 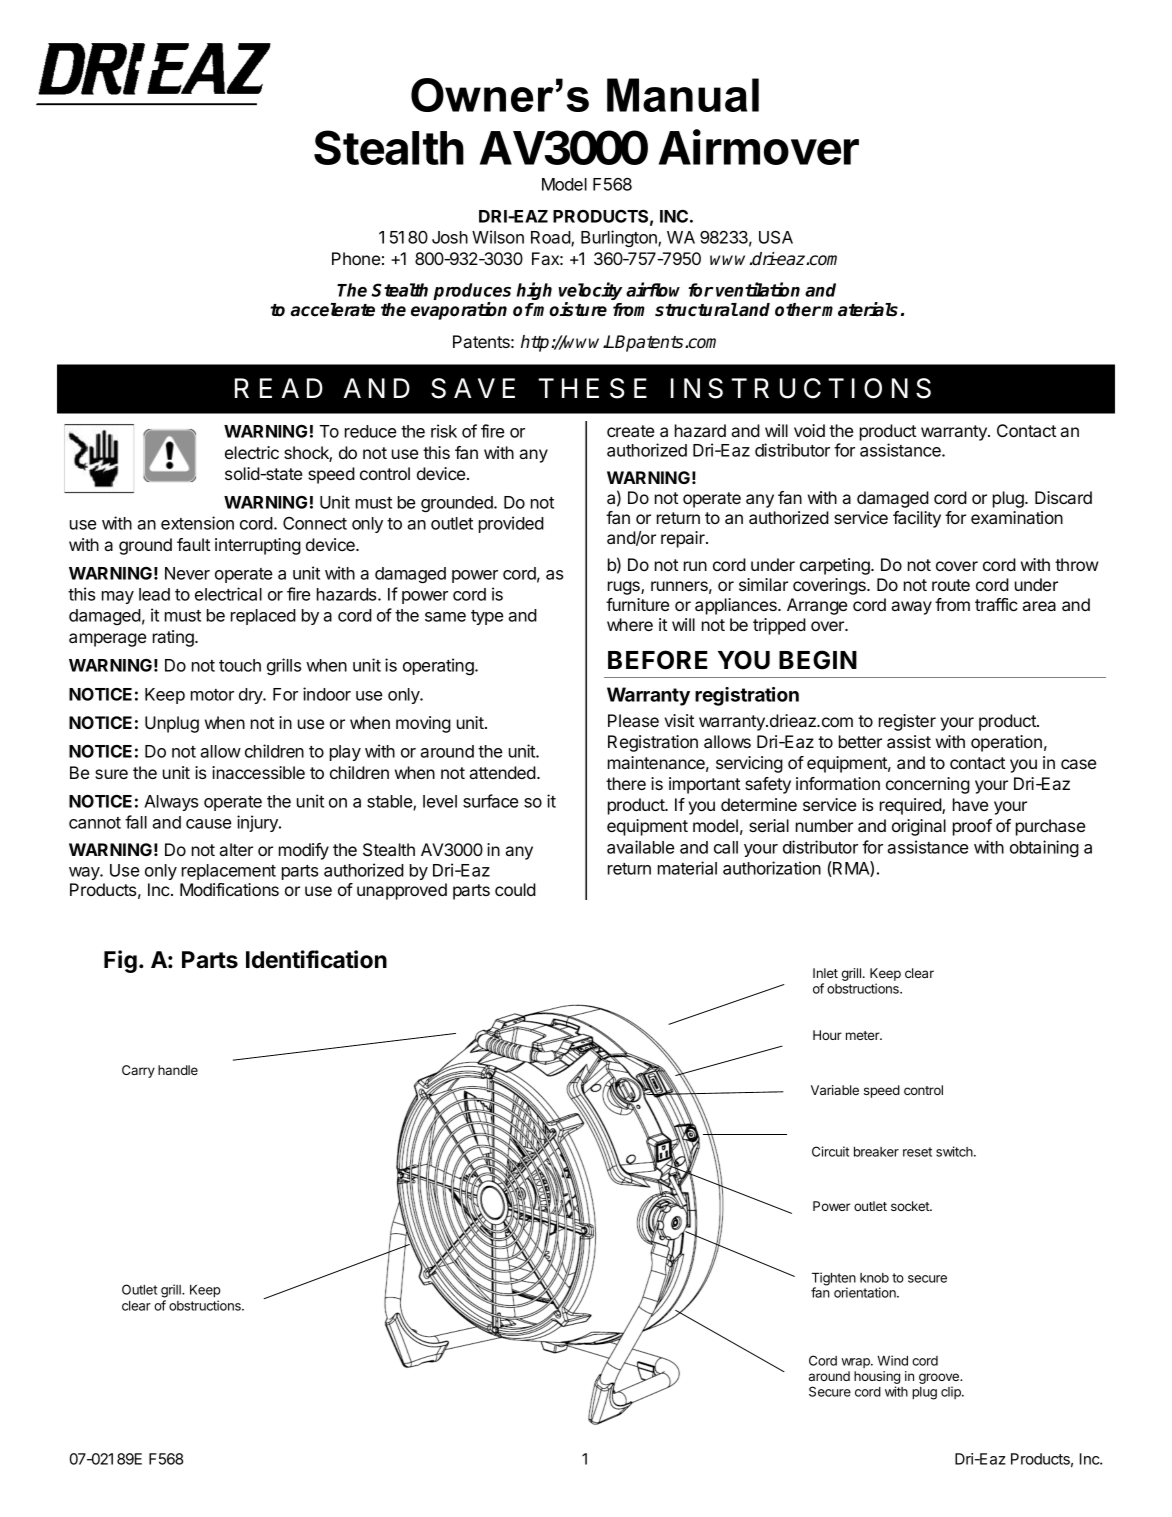 I want to click on wrap, so click(x=856, y=1363).
